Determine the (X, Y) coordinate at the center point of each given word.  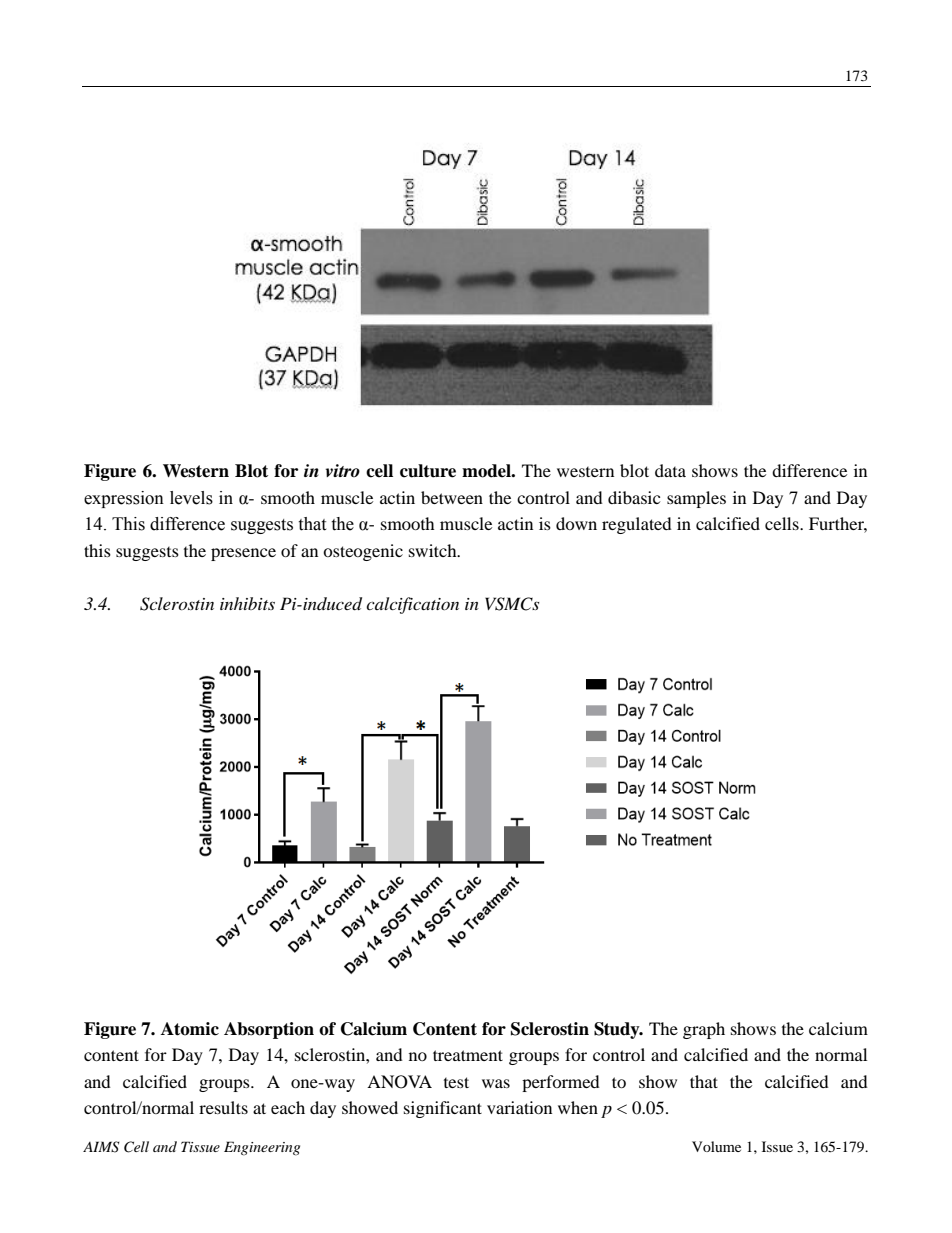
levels (191, 498)
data (670, 470)
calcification (412, 605)
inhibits (247, 603)
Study (618, 1030)
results (223, 1107)
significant (443, 1109)
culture (428, 471)
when (578, 1107)
